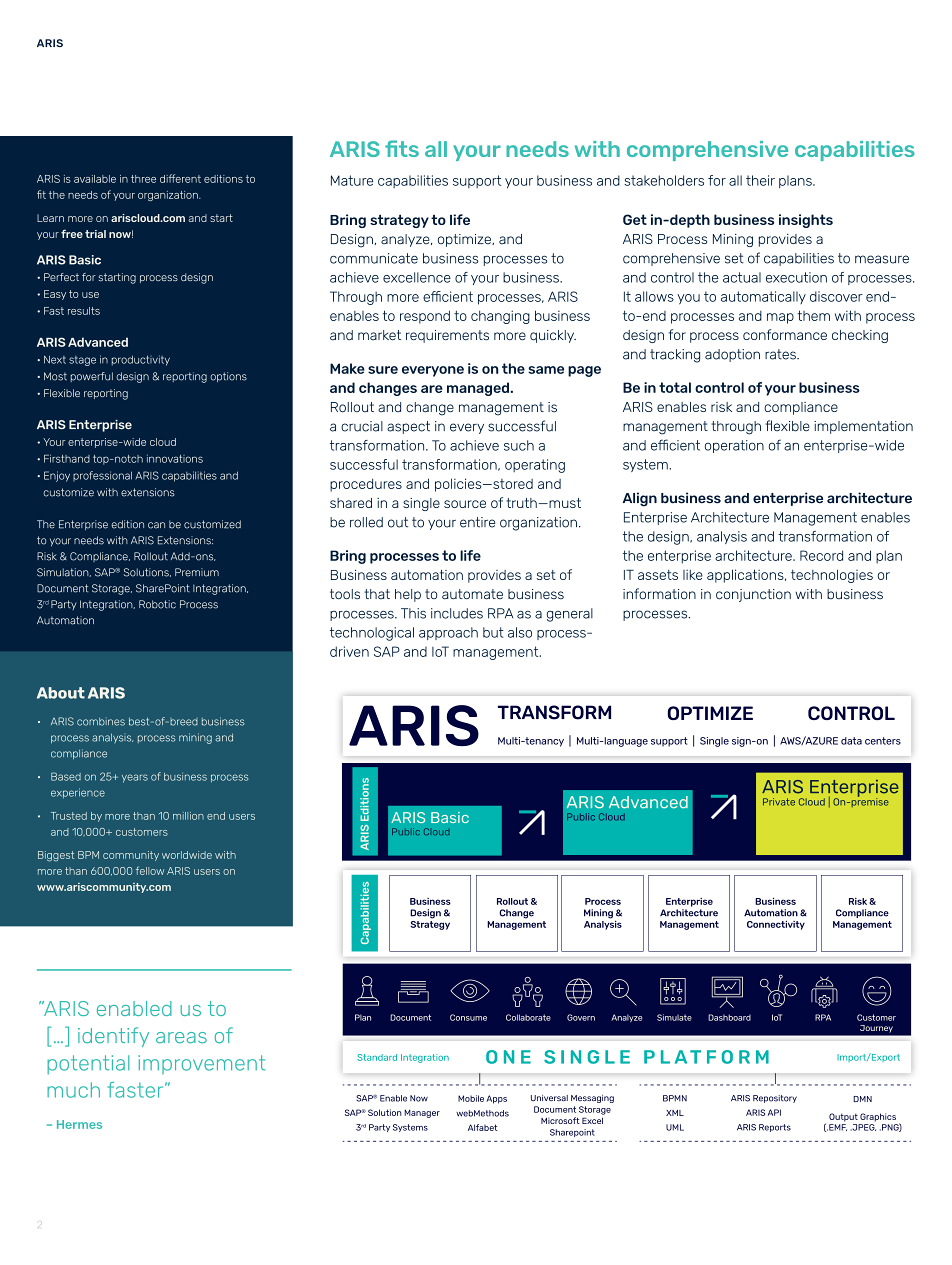 The image size is (952, 1265). I want to click on their, so click(760, 180).
